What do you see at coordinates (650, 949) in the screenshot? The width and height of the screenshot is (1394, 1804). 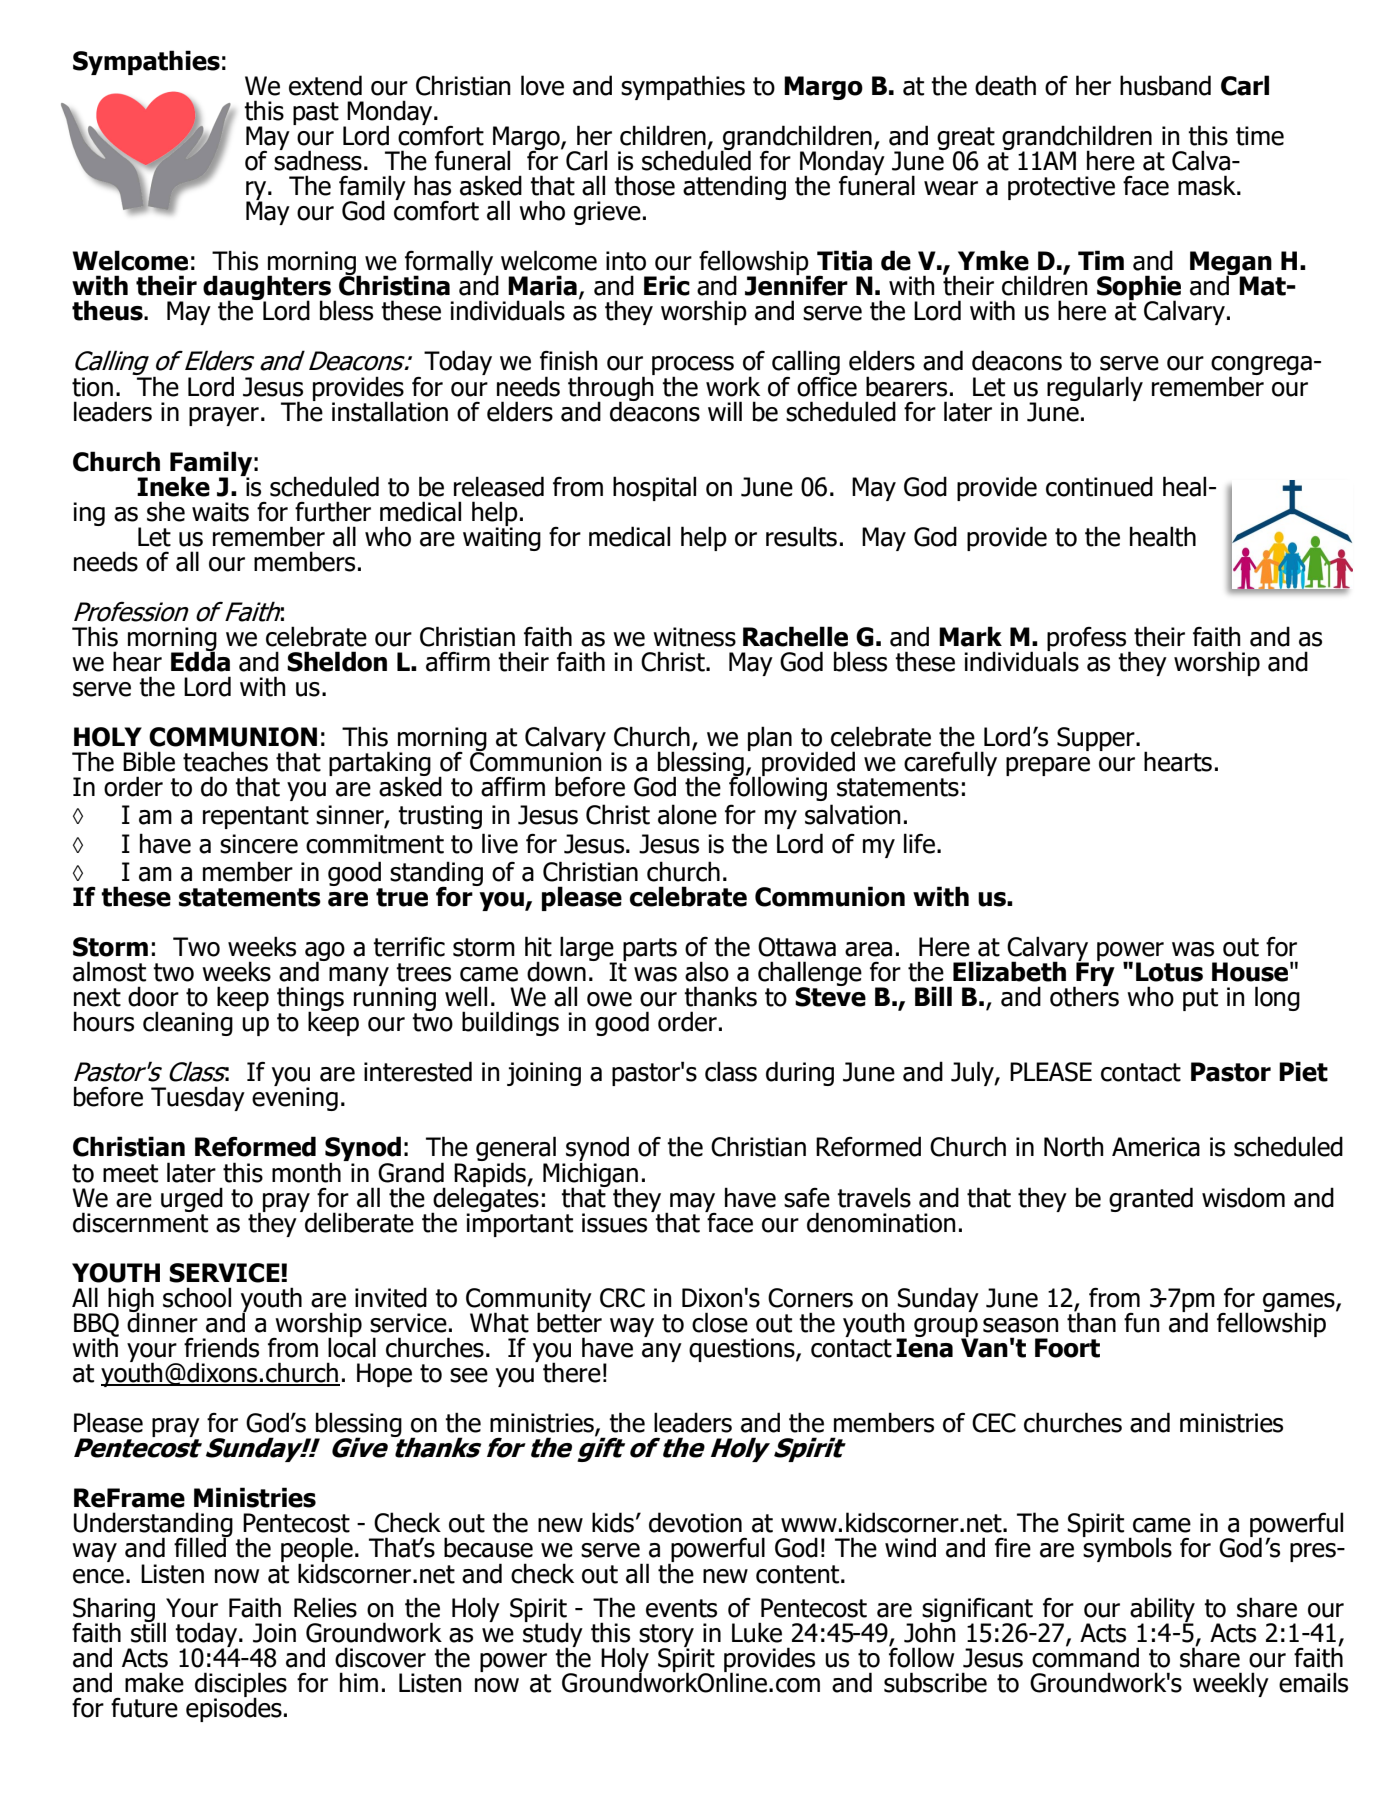 I see `parts` at bounding box center [650, 949].
